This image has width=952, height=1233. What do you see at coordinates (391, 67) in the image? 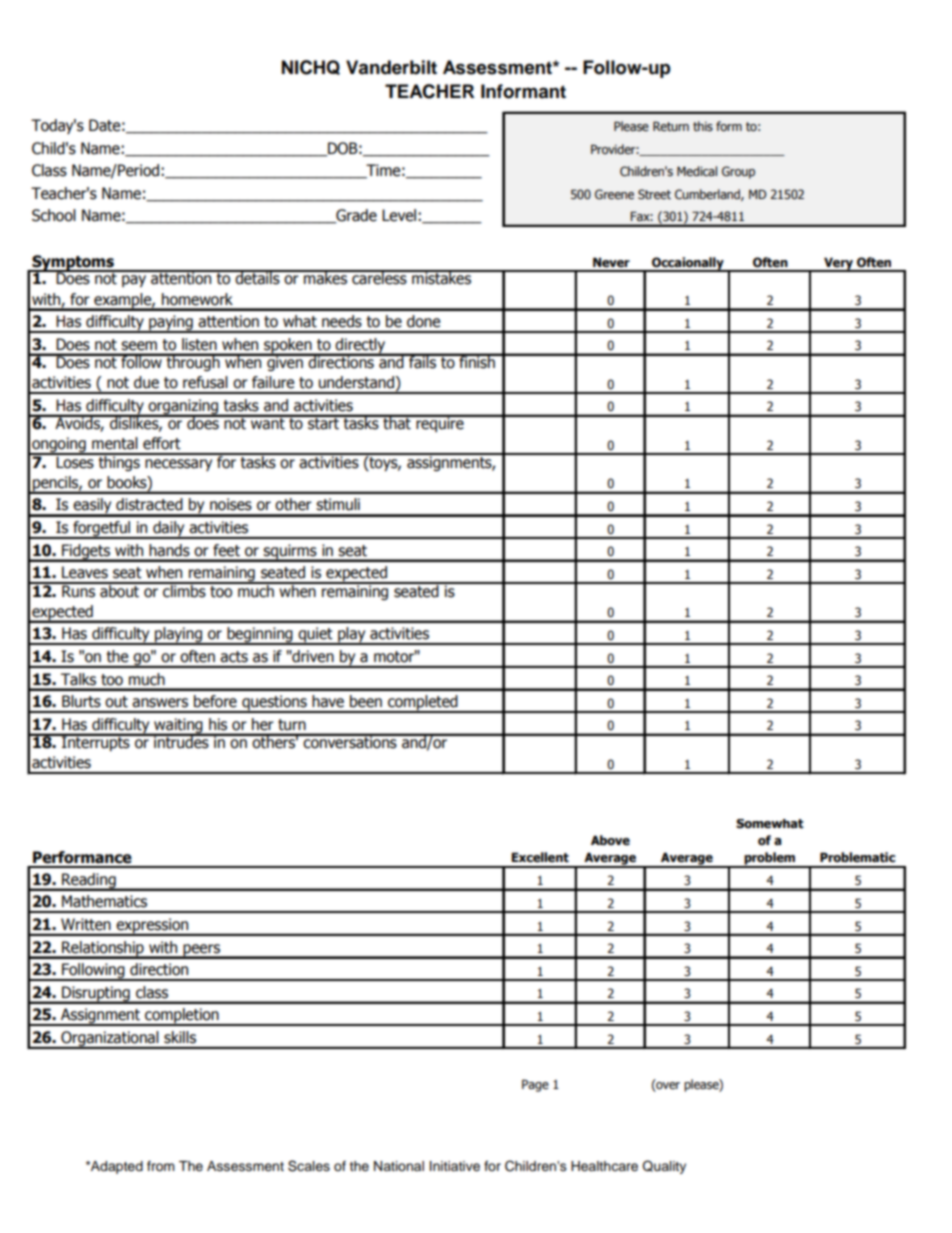
I see `Vanderbilt` at bounding box center [391, 67].
